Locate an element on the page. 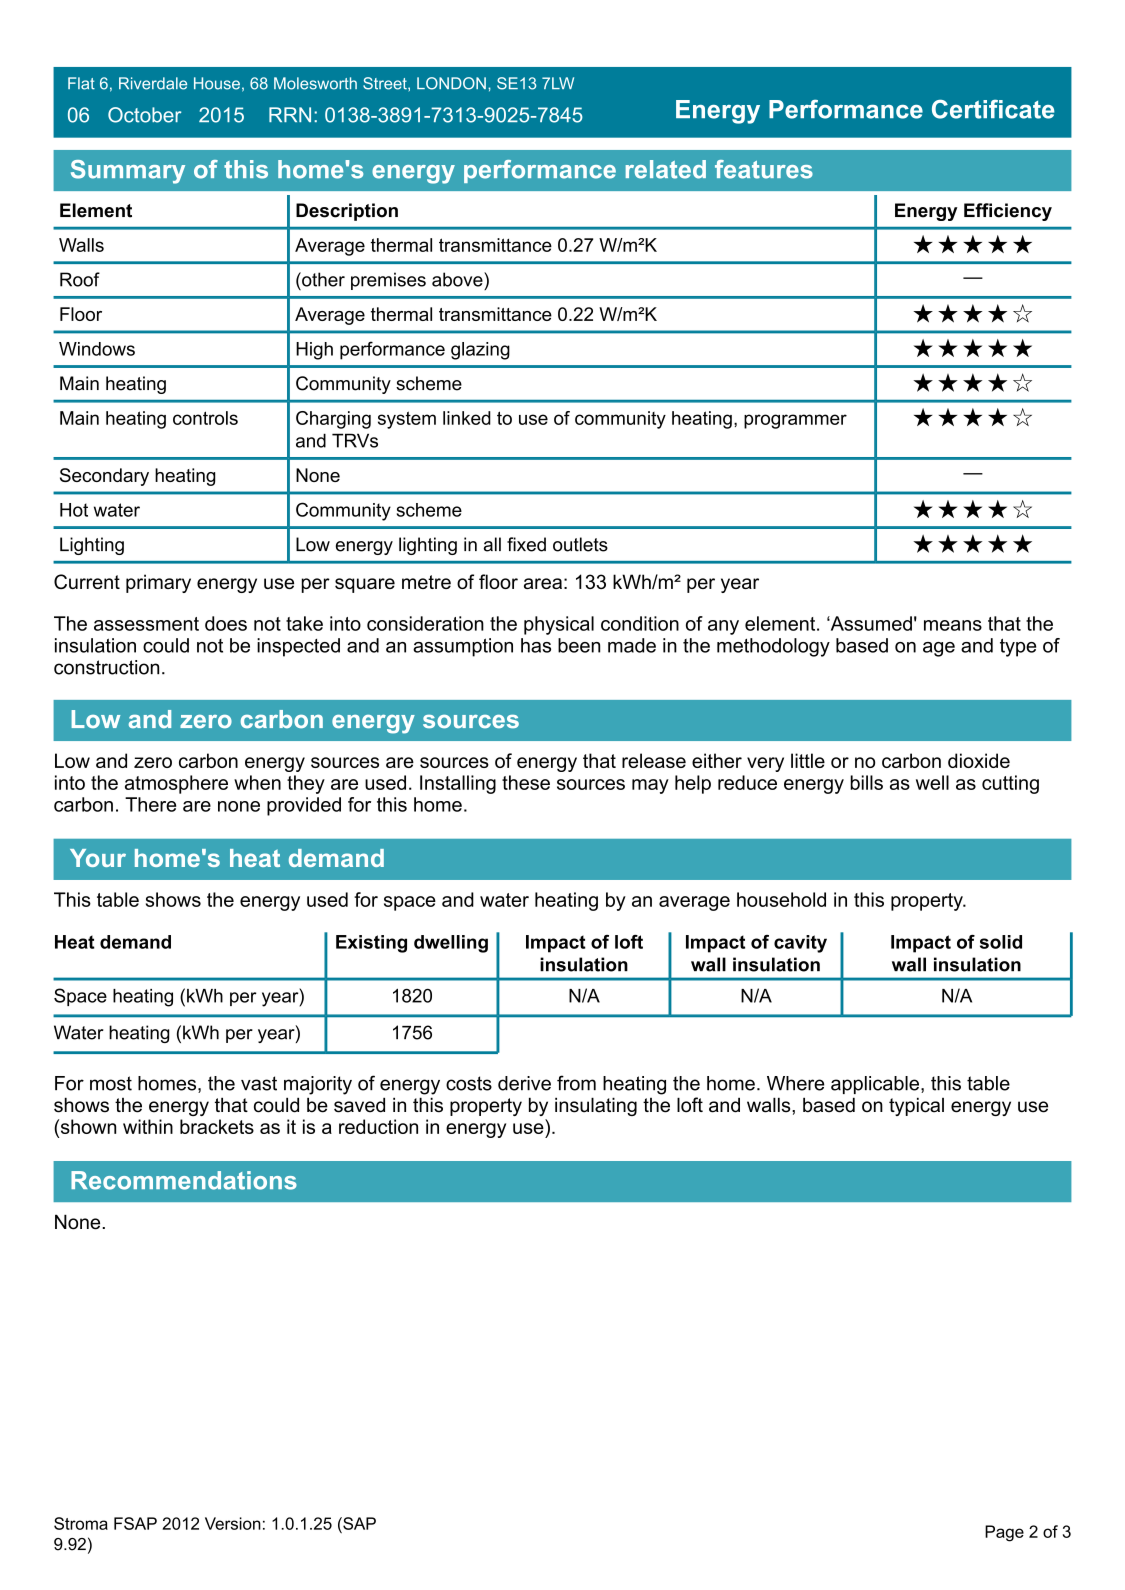 The image size is (1125, 1590). October is located at coordinates (144, 115).
